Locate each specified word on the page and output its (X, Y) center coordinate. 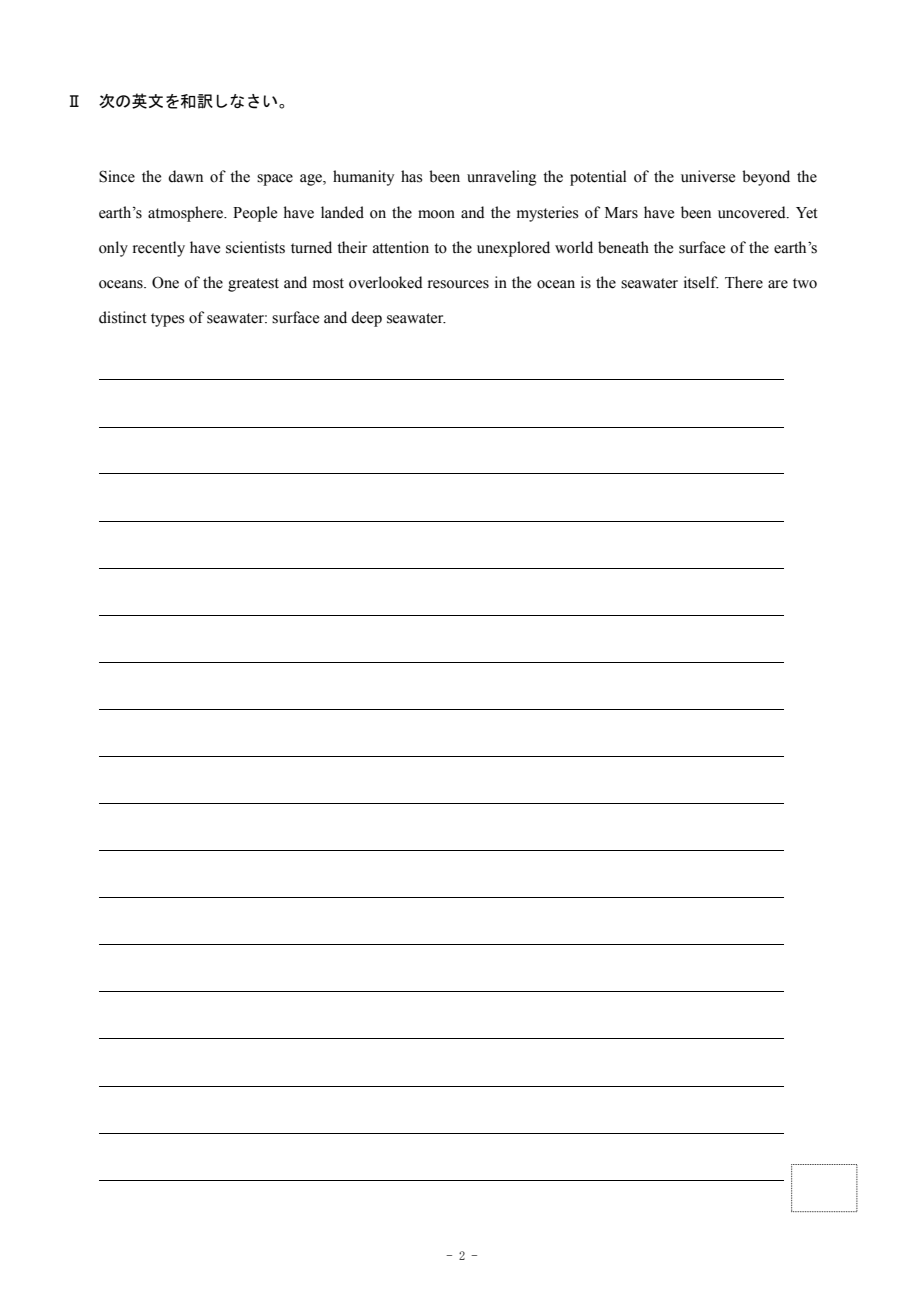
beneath (623, 247)
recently (159, 249)
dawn (185, 176)
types (167, 320)
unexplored (513, 249)
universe (708, 176)
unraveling (502, 178)
